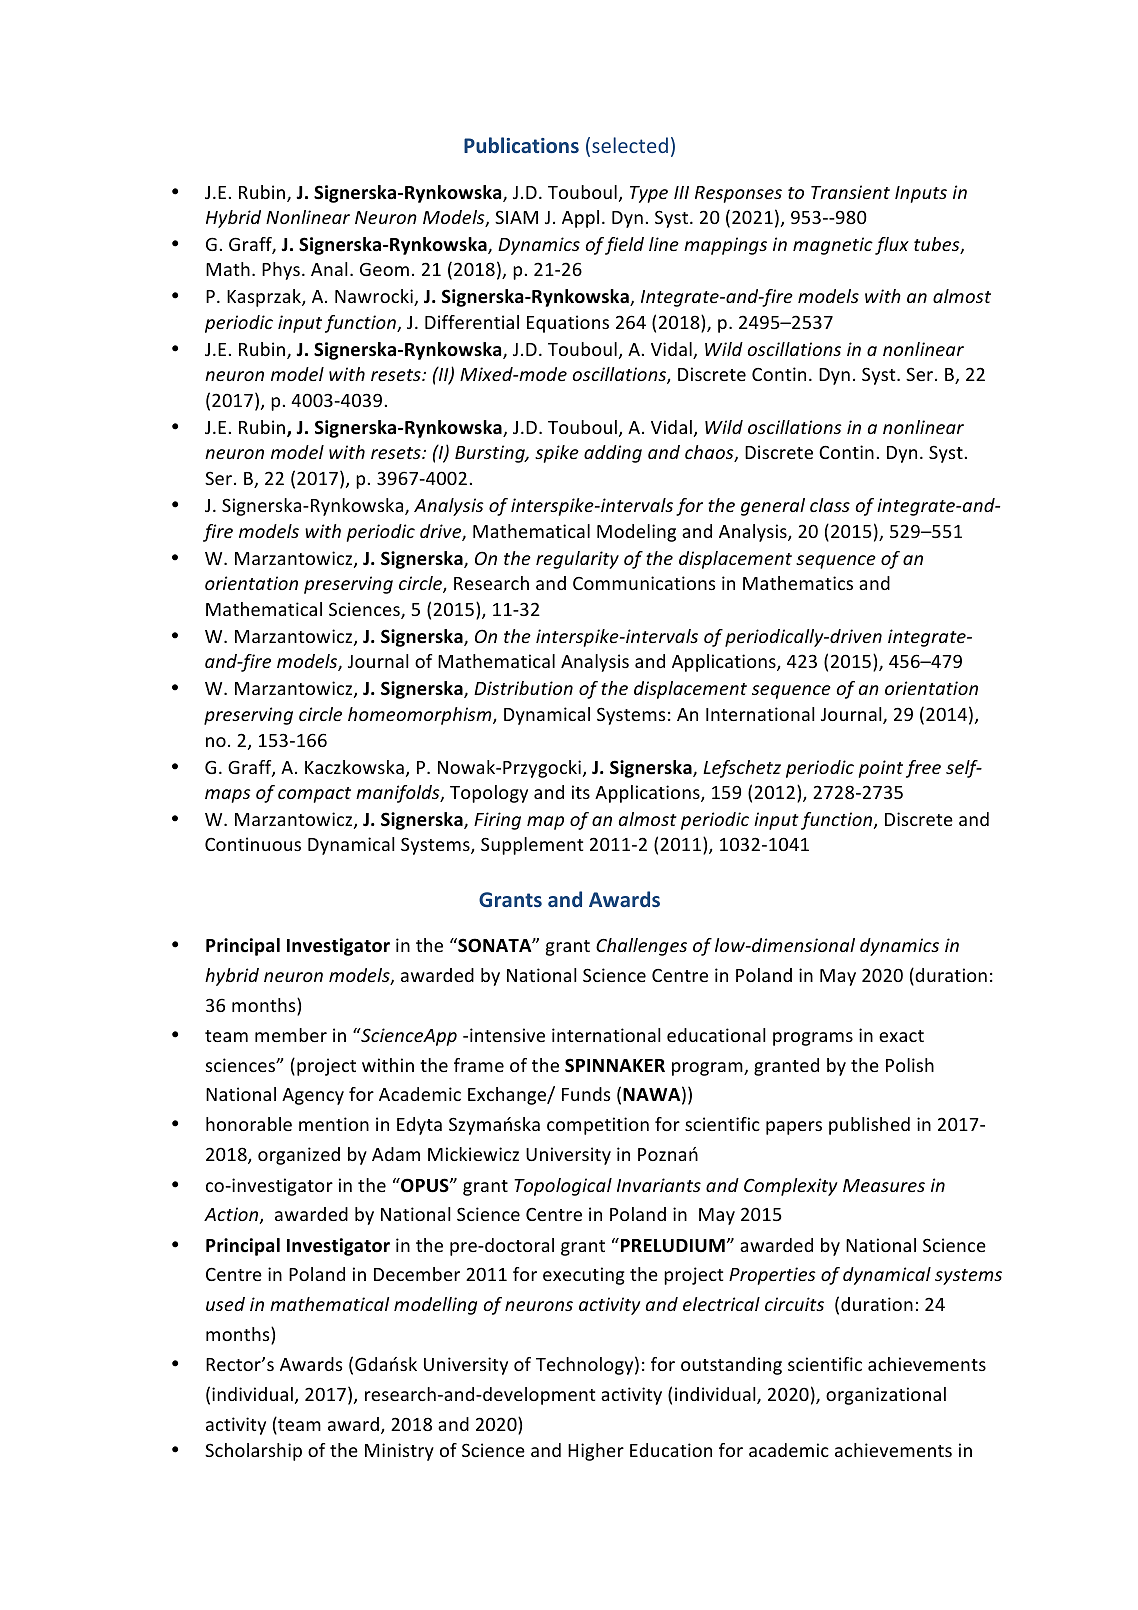 The image size is (1138, 1610). What do you see at coordinates (281, 271) in the image?
I see `Phys` at bounding box center [281, 271].
